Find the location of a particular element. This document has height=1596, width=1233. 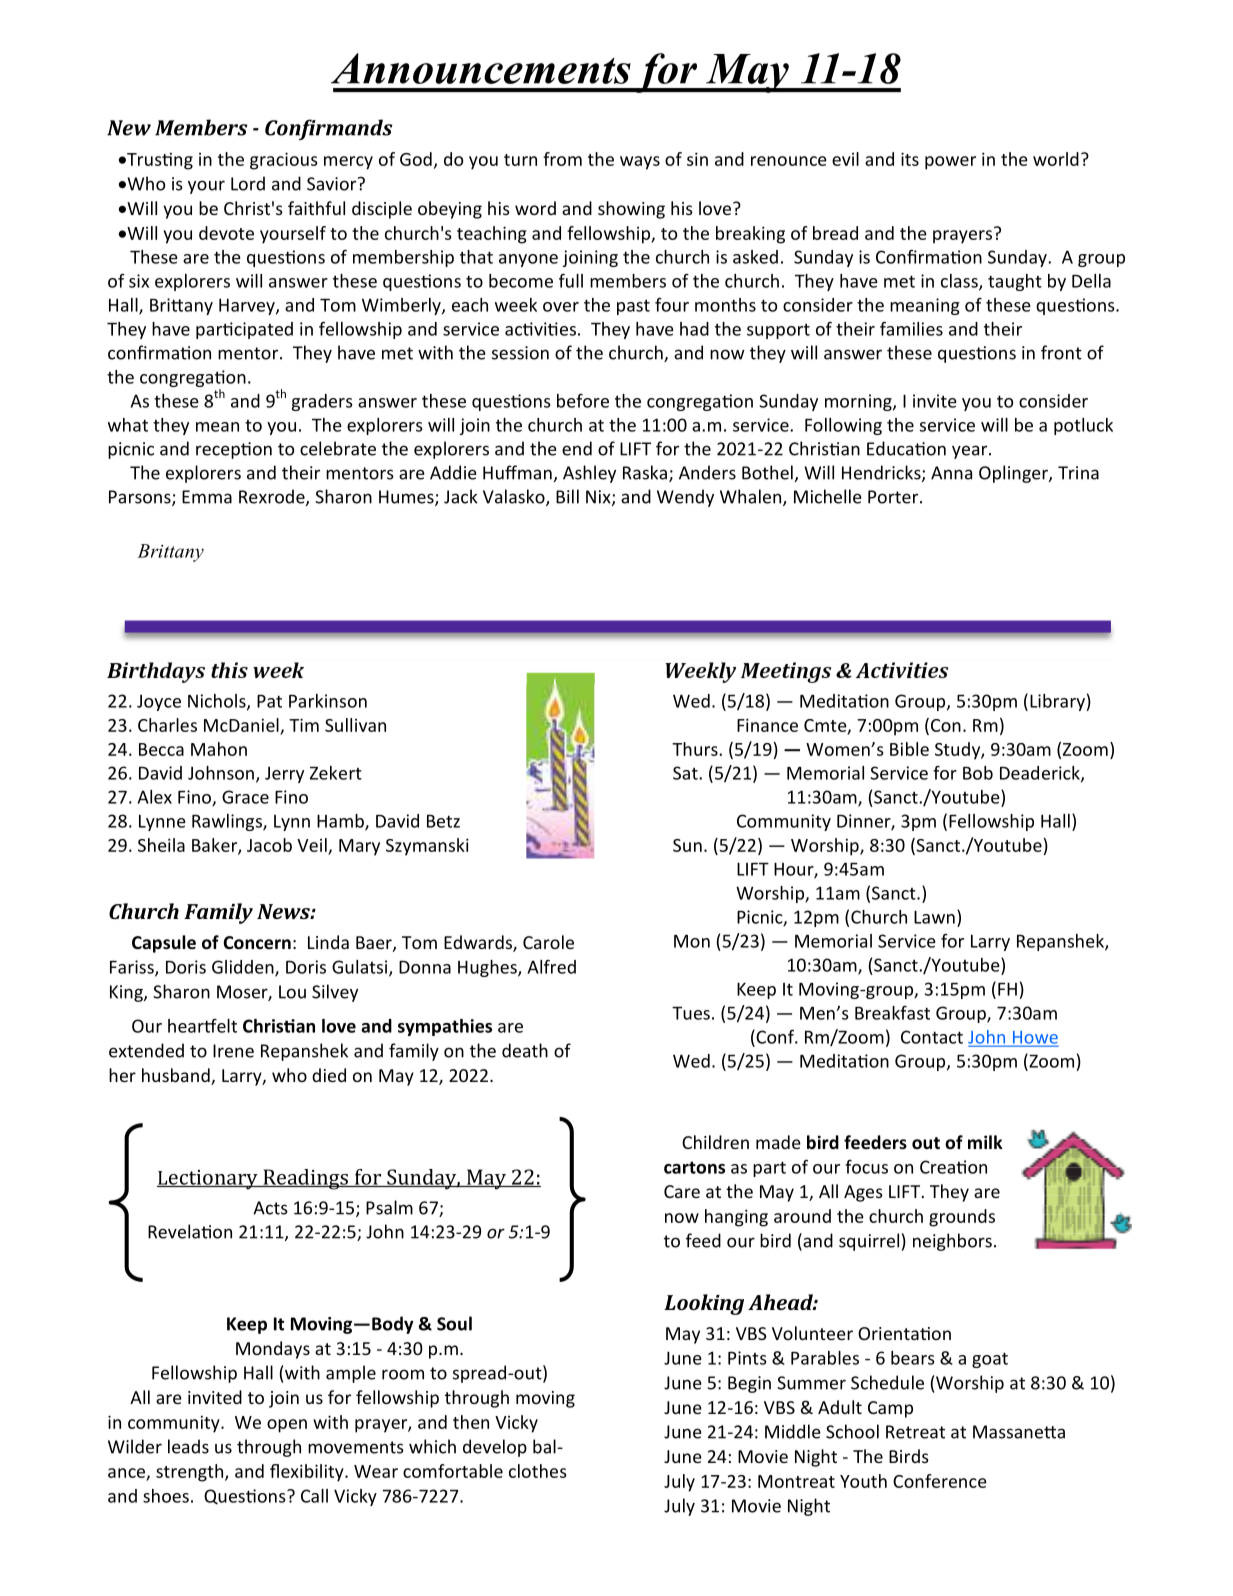

power is located at coordinates (950, 163).
